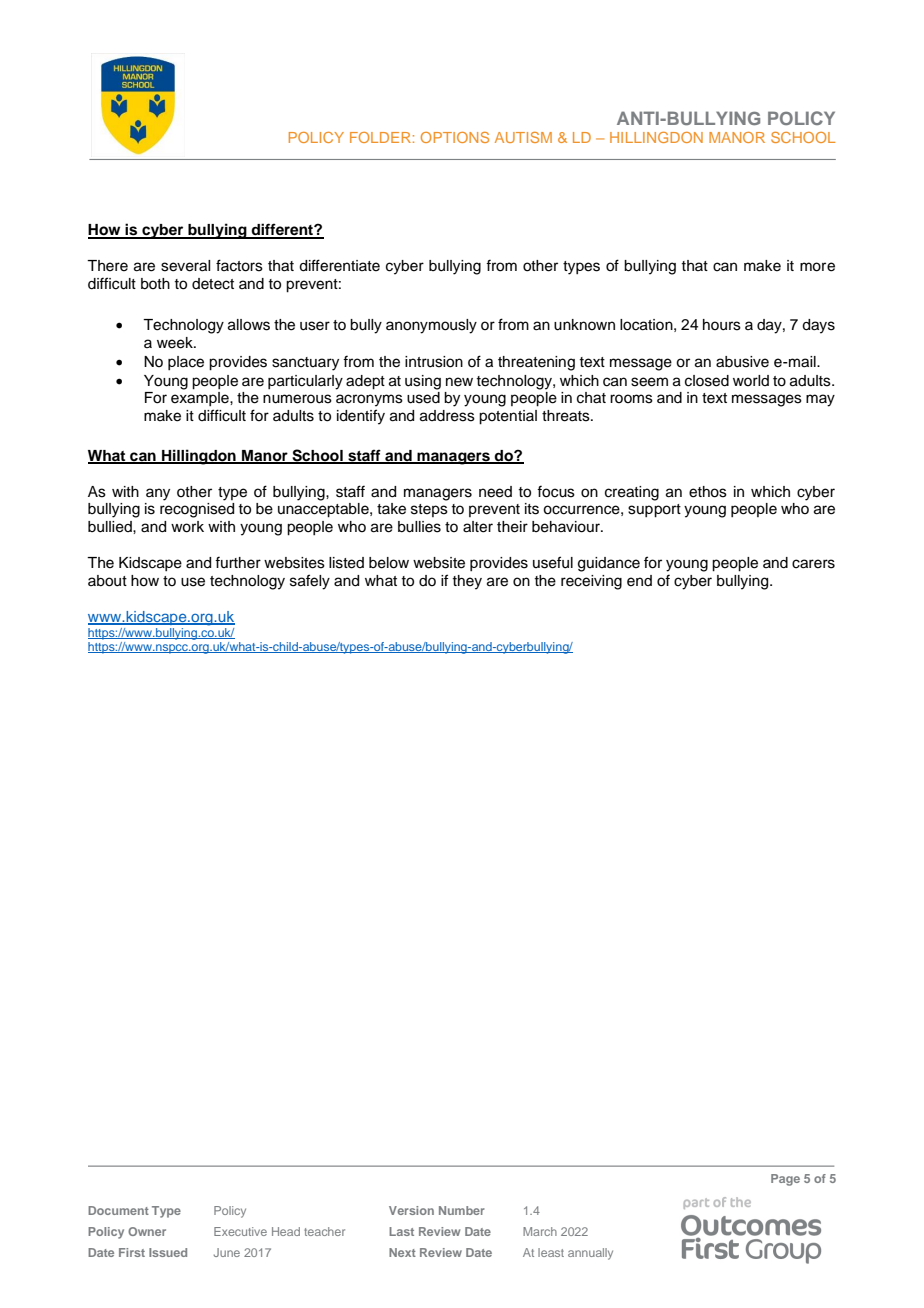 Image resolution: width=924 pixels, height=1308 pixels. Describe the element at coordinates (639, 581) in the image. I see `end` at that location.
